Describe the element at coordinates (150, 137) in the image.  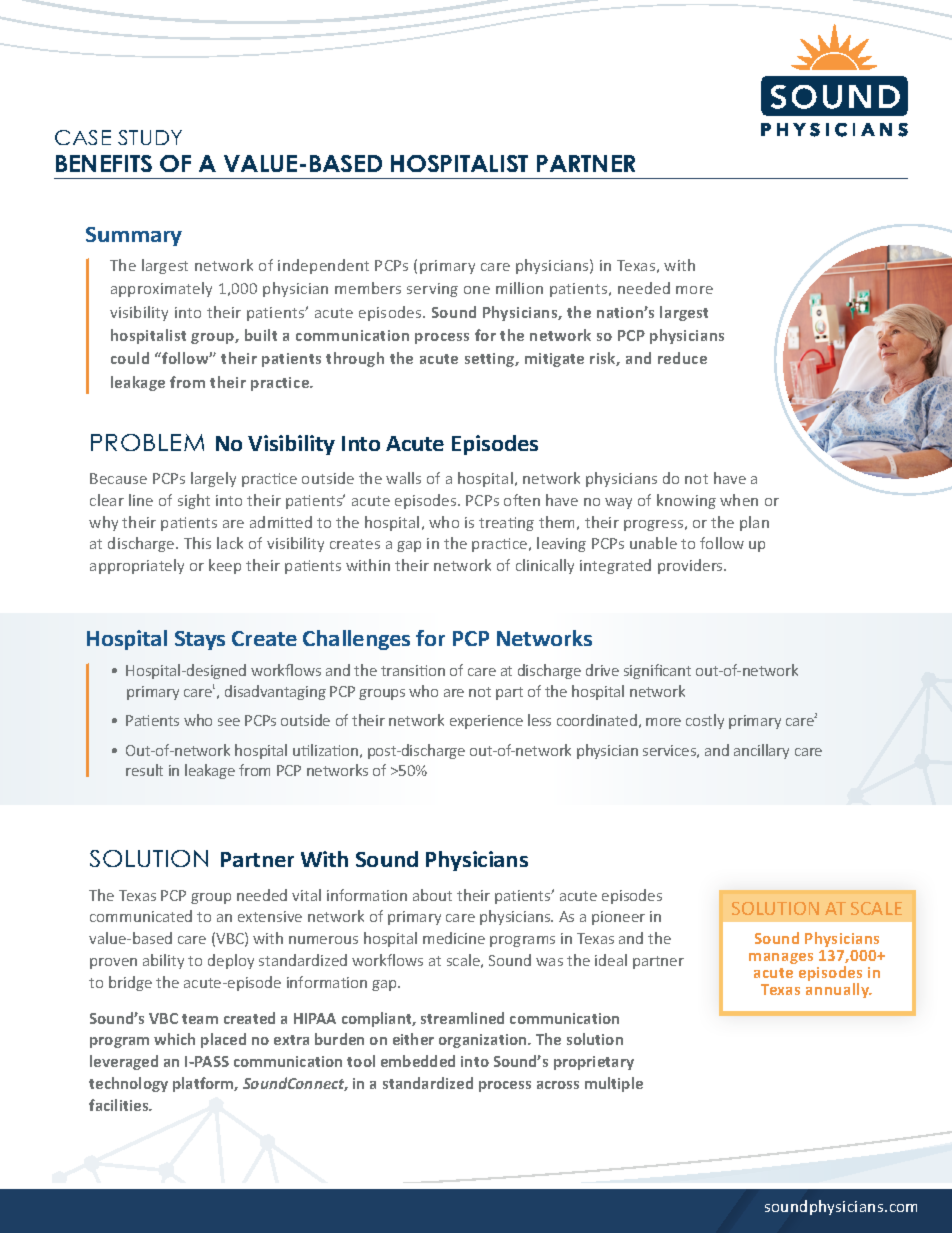
I see `STUDY` at that location.
